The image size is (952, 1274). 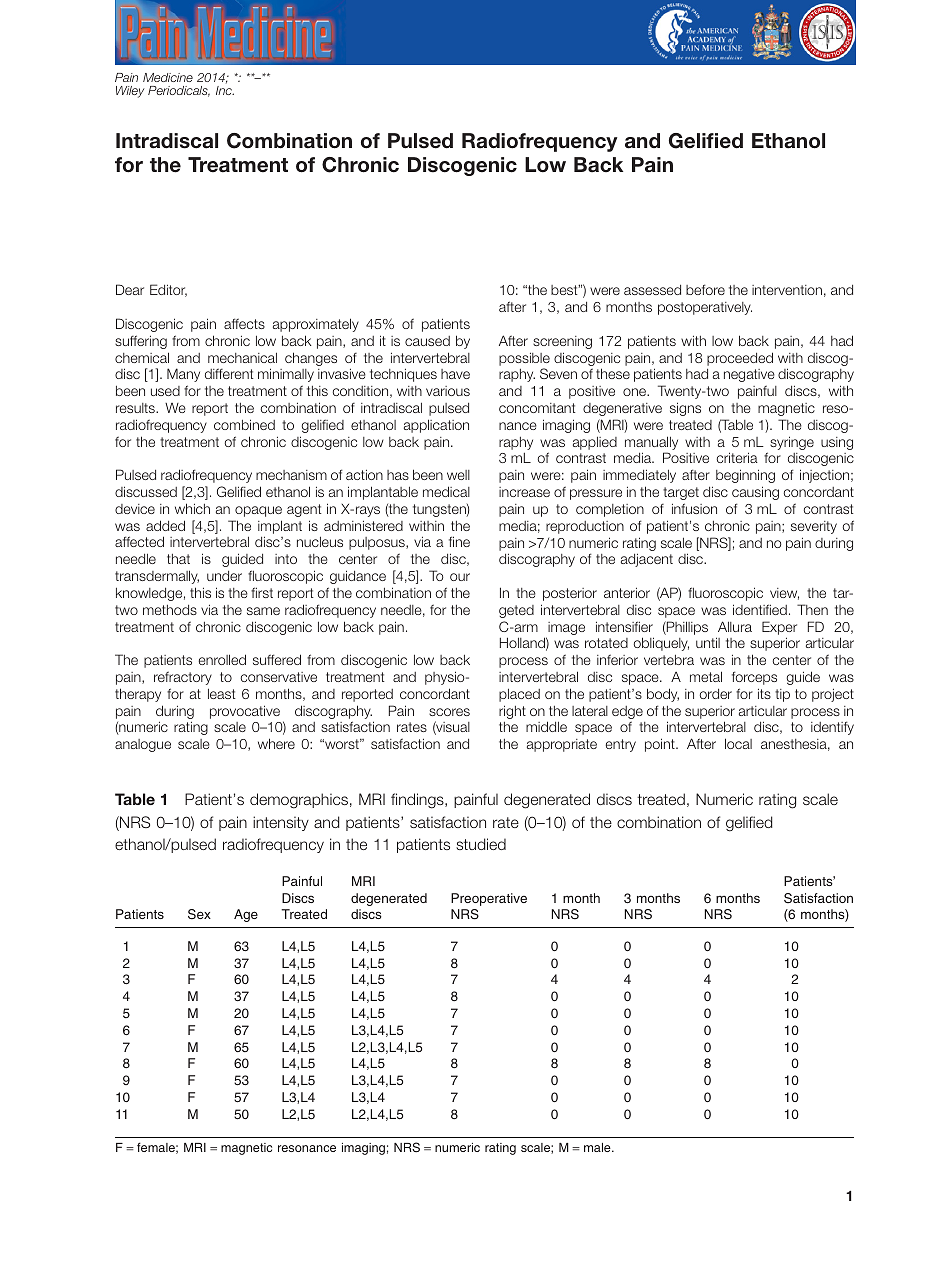 What do you see at coordinates (738, 743) in the screenshot?
I see `local` at bounding box center [738, 743].
